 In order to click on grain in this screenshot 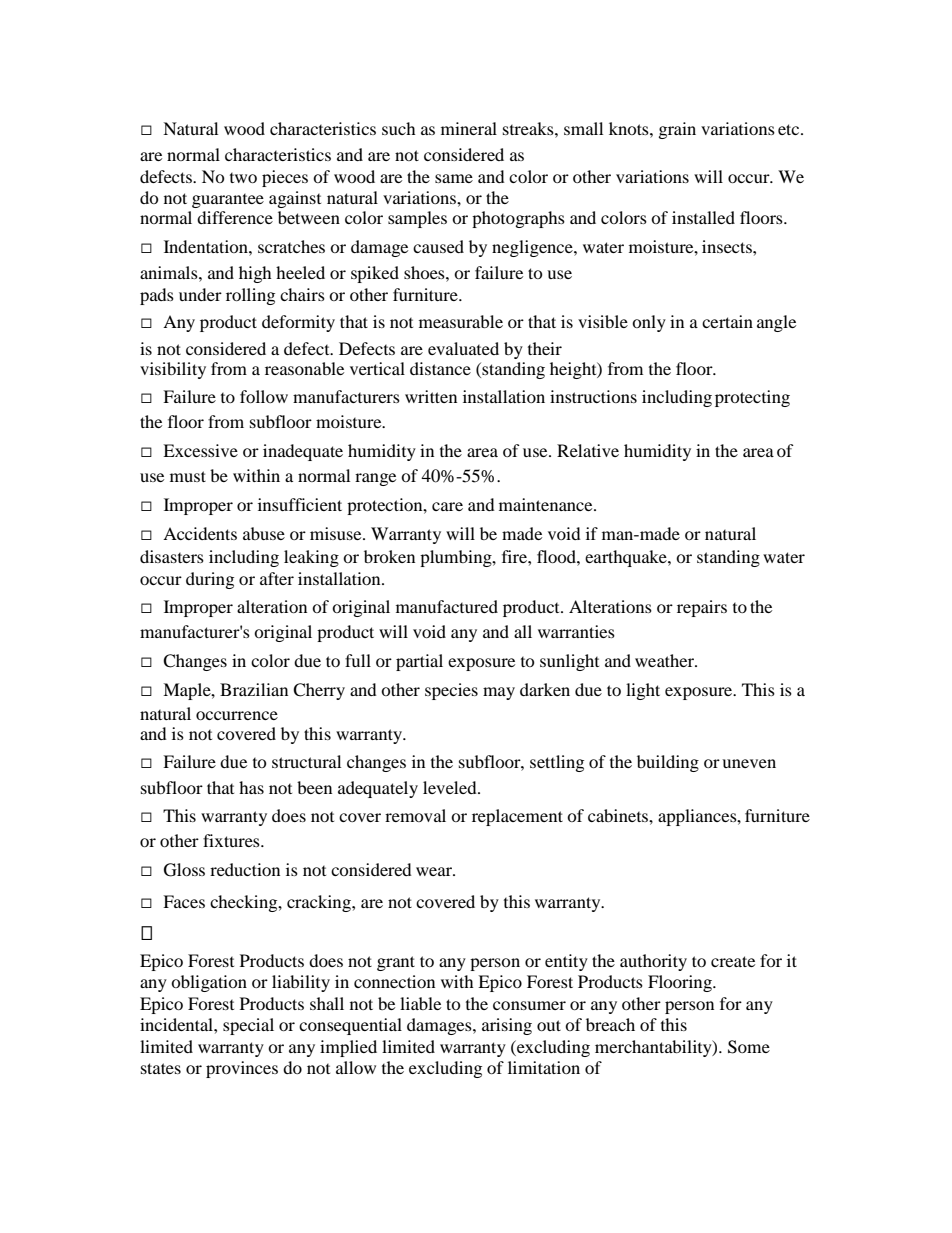, I will do `click(677, 130)`.
